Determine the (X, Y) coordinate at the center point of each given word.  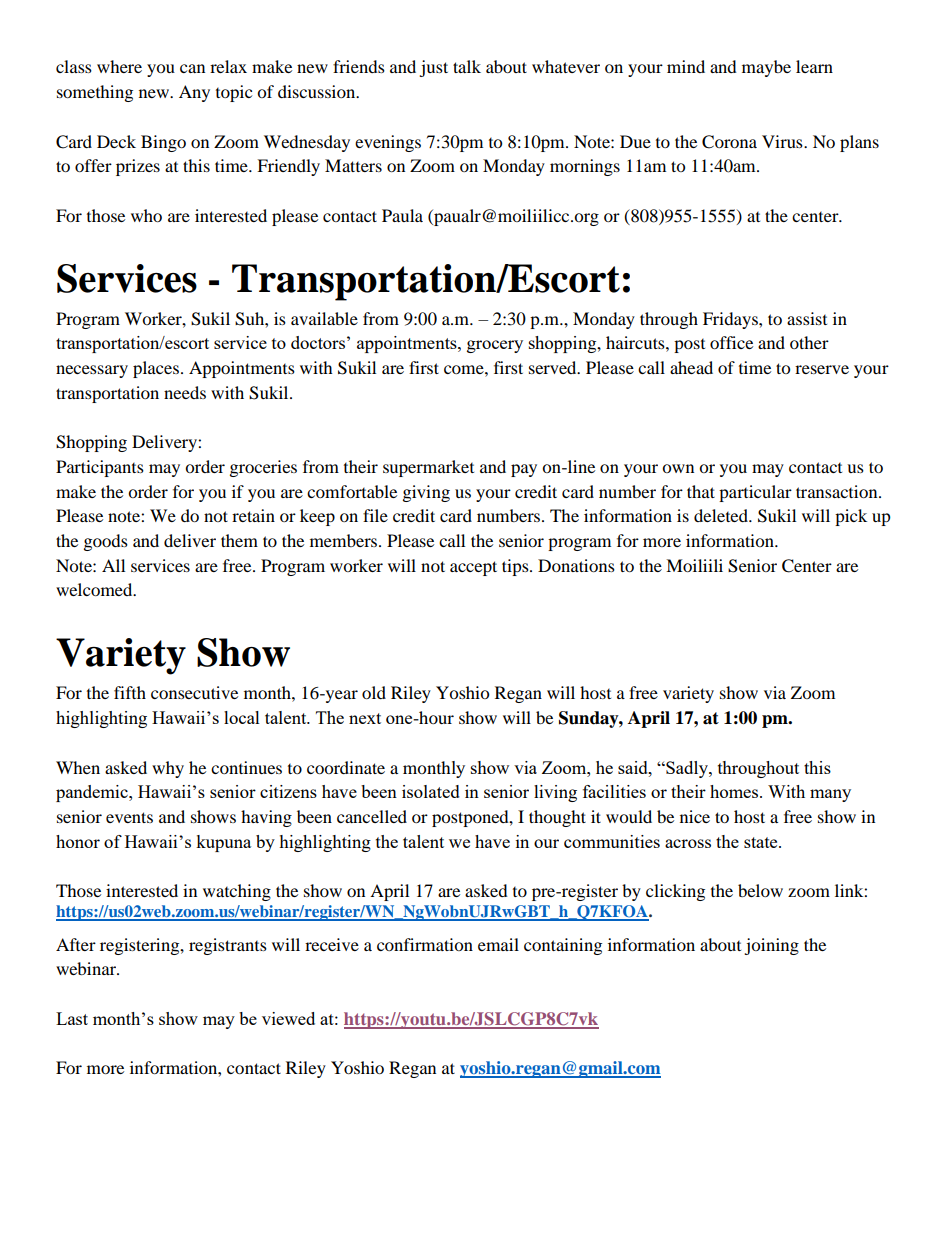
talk (467, 66)
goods (106, 542)
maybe (766, 68)
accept (473, 568)
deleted (722, 515)
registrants (228, 946)
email (498, 944)
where (119, 66)
